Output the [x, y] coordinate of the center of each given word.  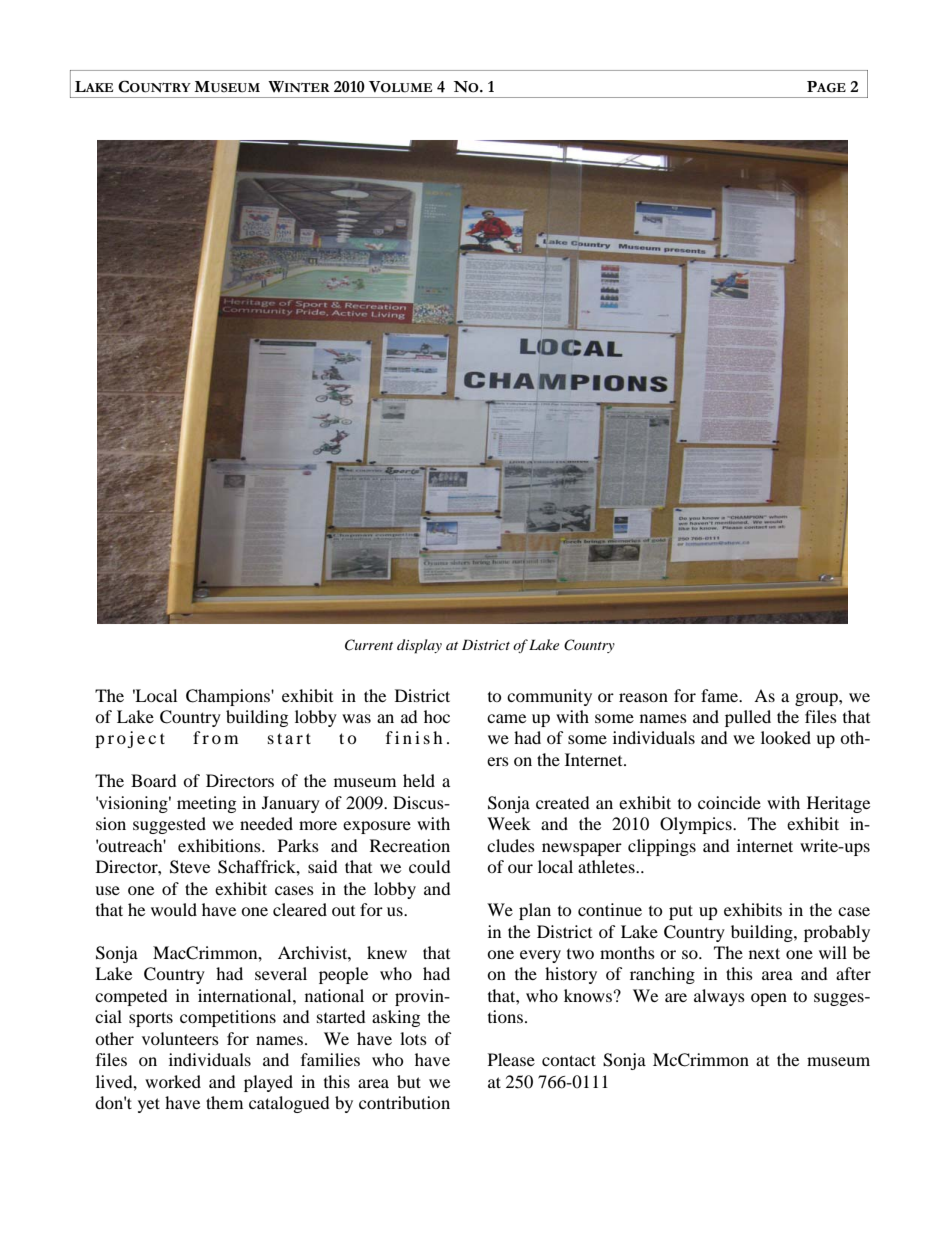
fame [721, 695]
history [571, 975]
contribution [404, 1102]
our [520, 868]
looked [786, 737]
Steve [190, 867]
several [281, 973]
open [769, 999]
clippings [662, 847]
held [419, 780]
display [419, 646]
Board [154, 780]
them [224, 1102]
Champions [229, 697]
